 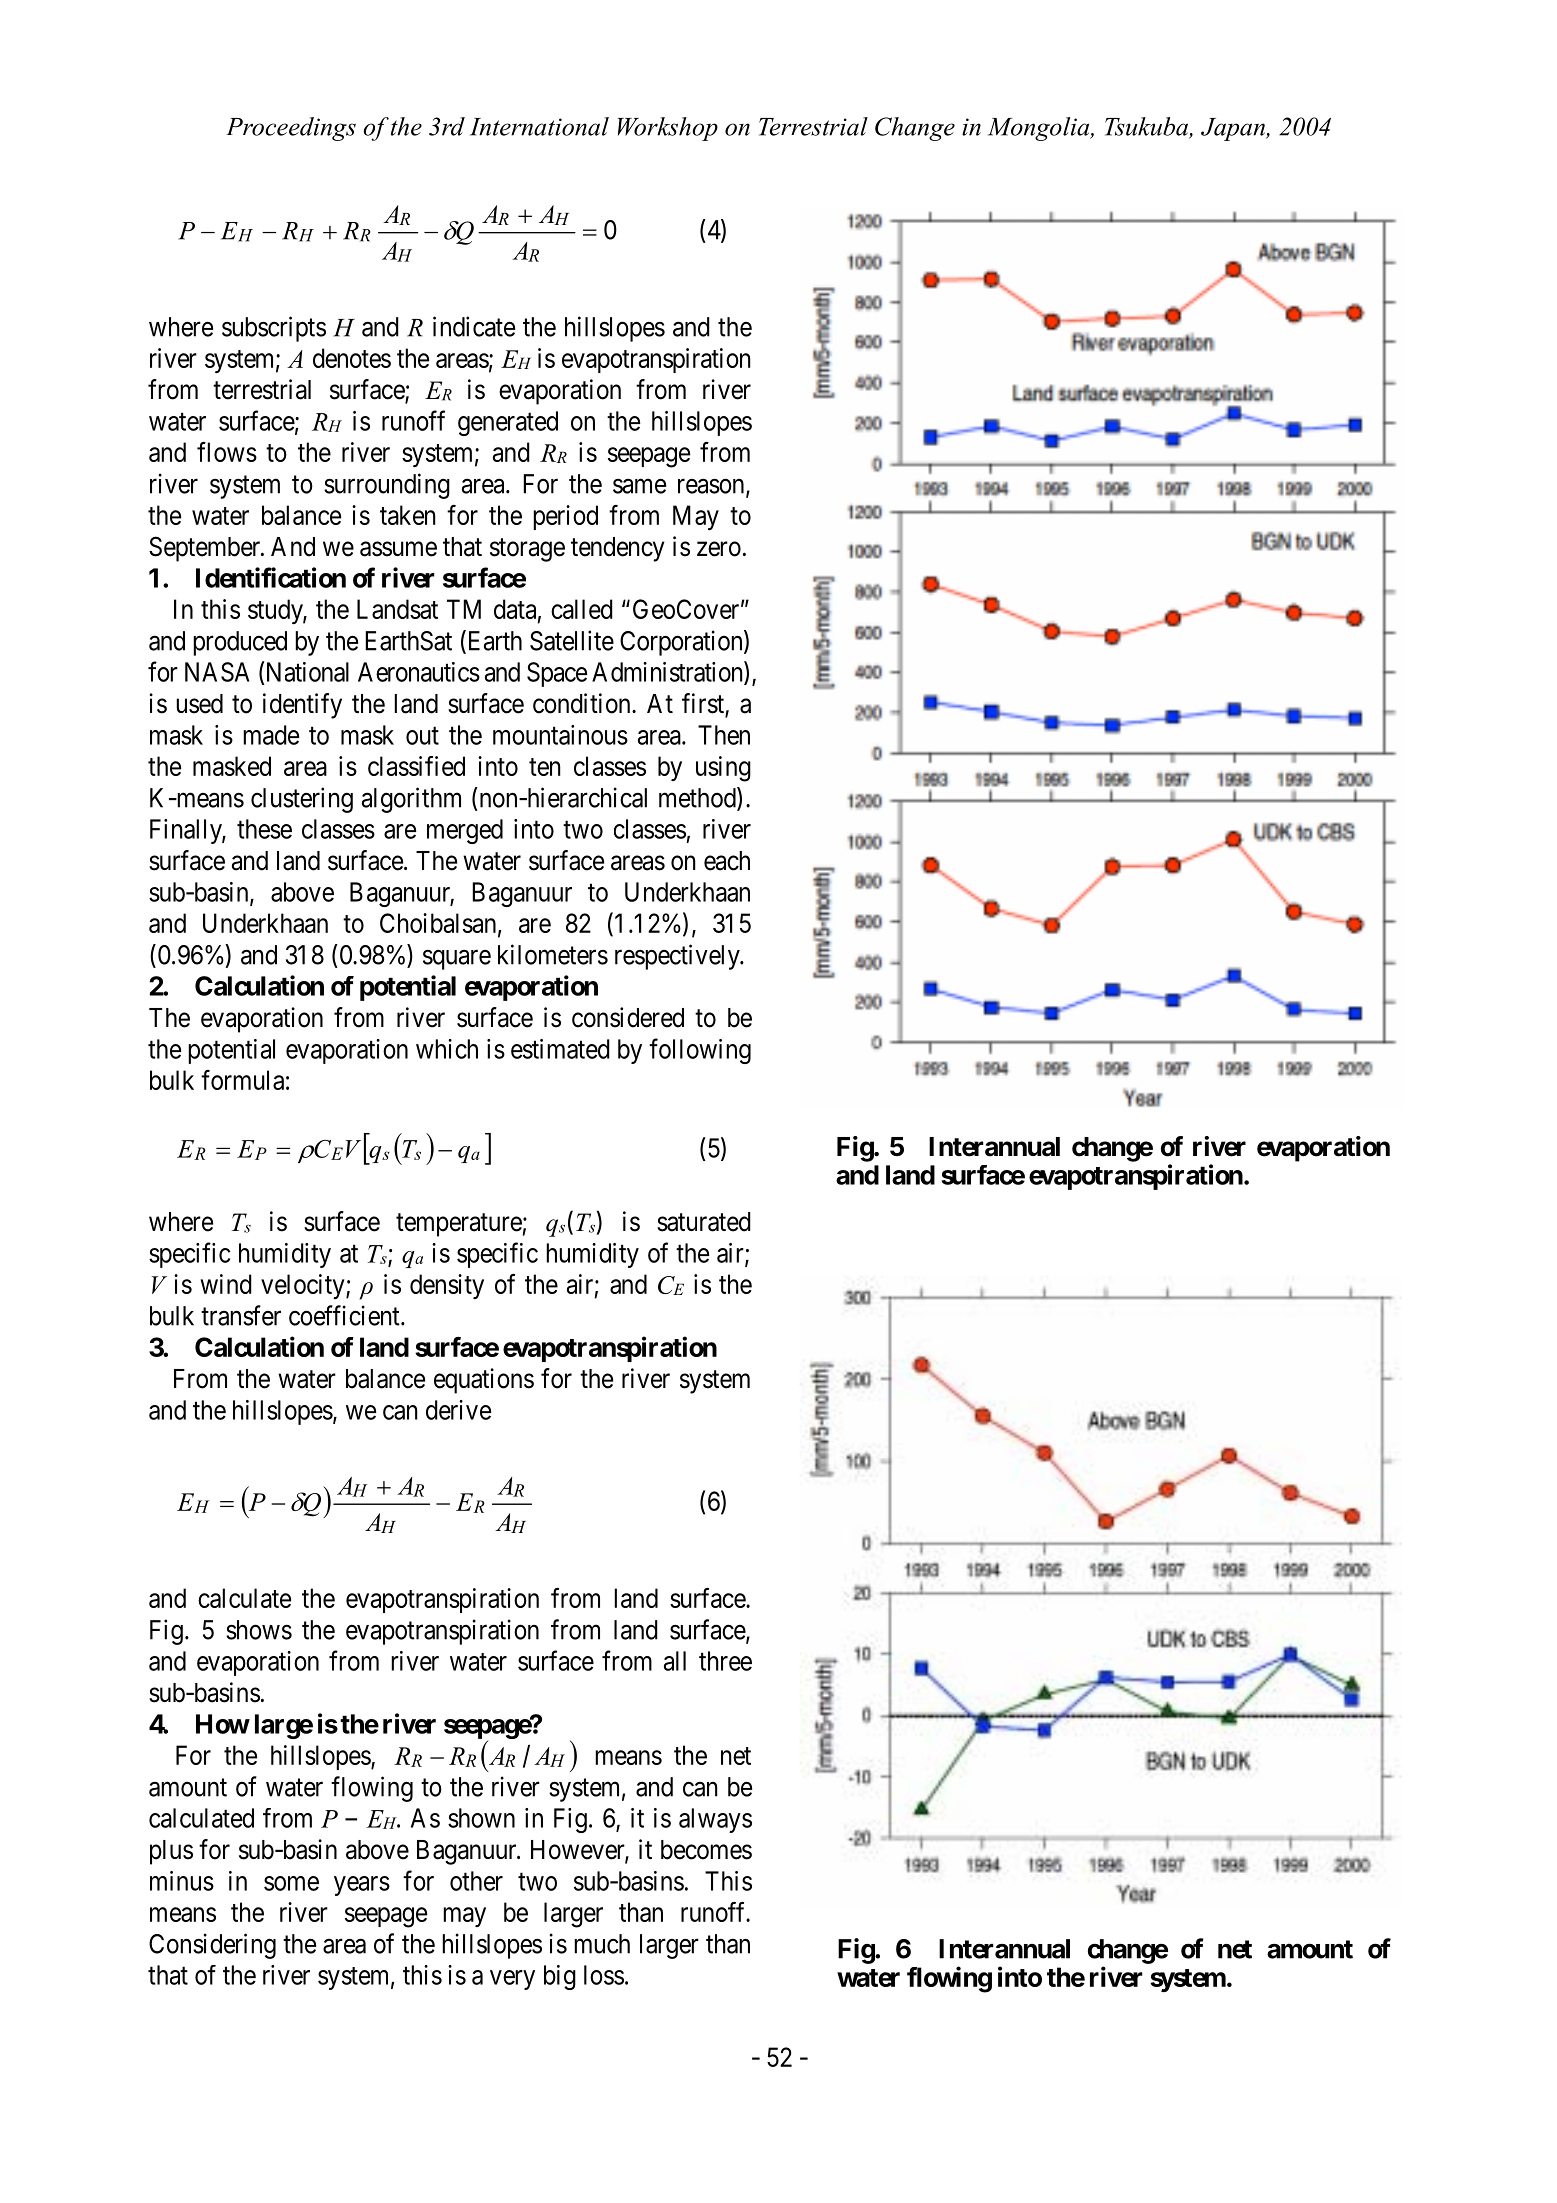 What do you see at coordinates (725, 1661) in the page?
I see `three` at bounding box center [725, 1661].
